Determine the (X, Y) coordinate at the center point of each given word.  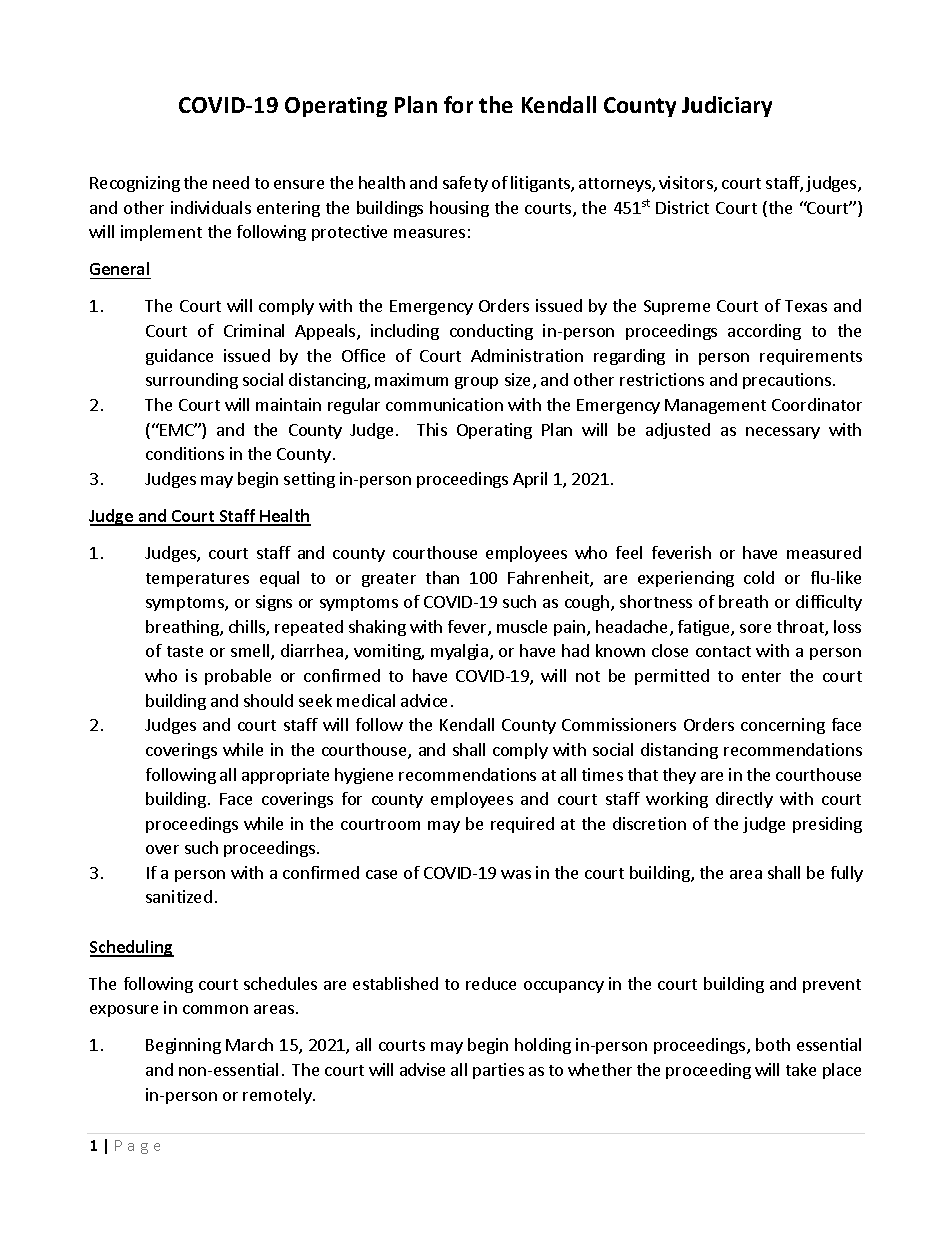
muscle (522, 626)
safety (465, 184)
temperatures (197, 580)
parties (498, 1071)
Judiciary (727, 106)
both (773, 1044)
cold (759, 577)
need (231, 182)
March (249, 1044)
